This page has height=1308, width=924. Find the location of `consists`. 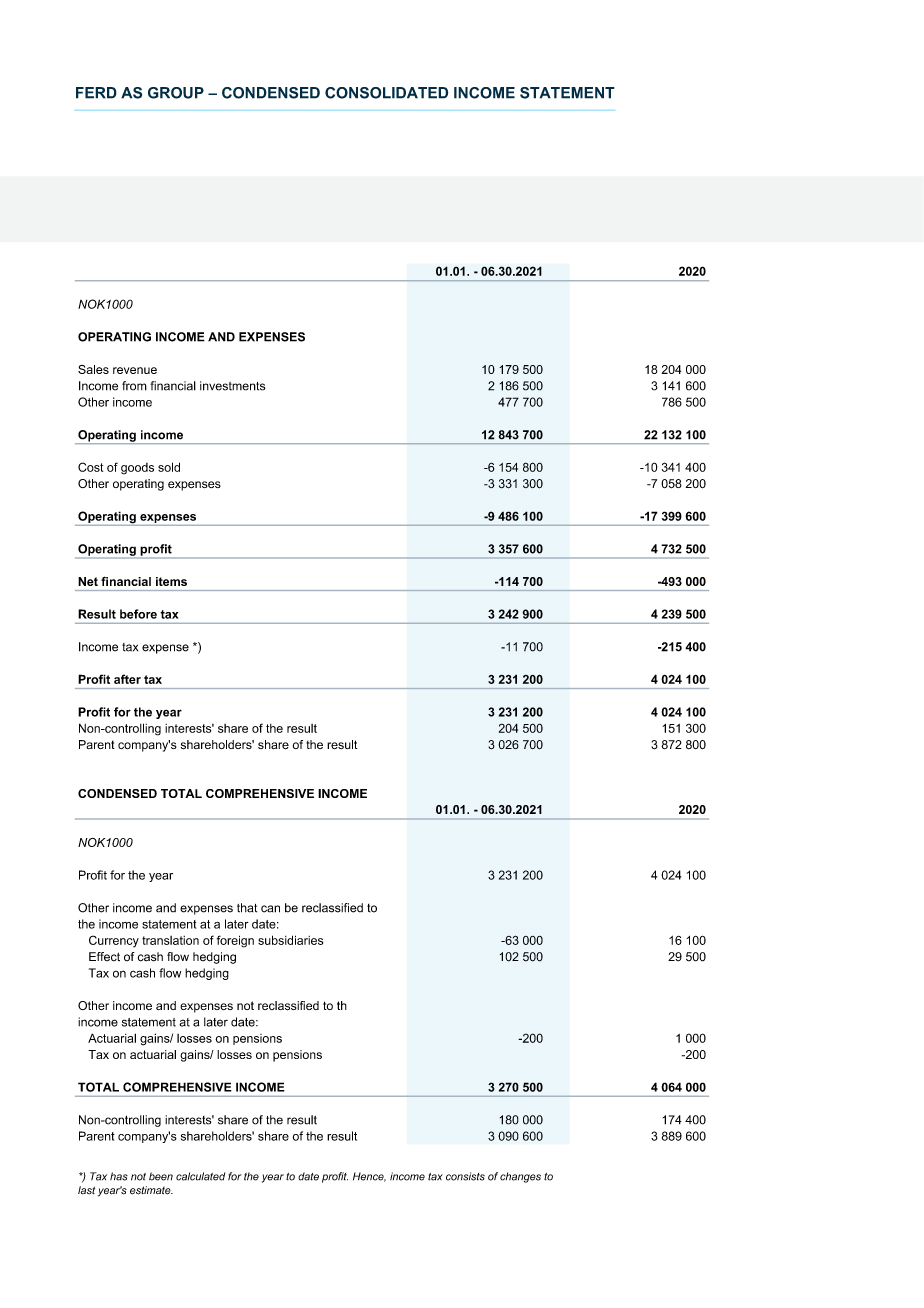

consists is located at coordinates (465, 1176).
